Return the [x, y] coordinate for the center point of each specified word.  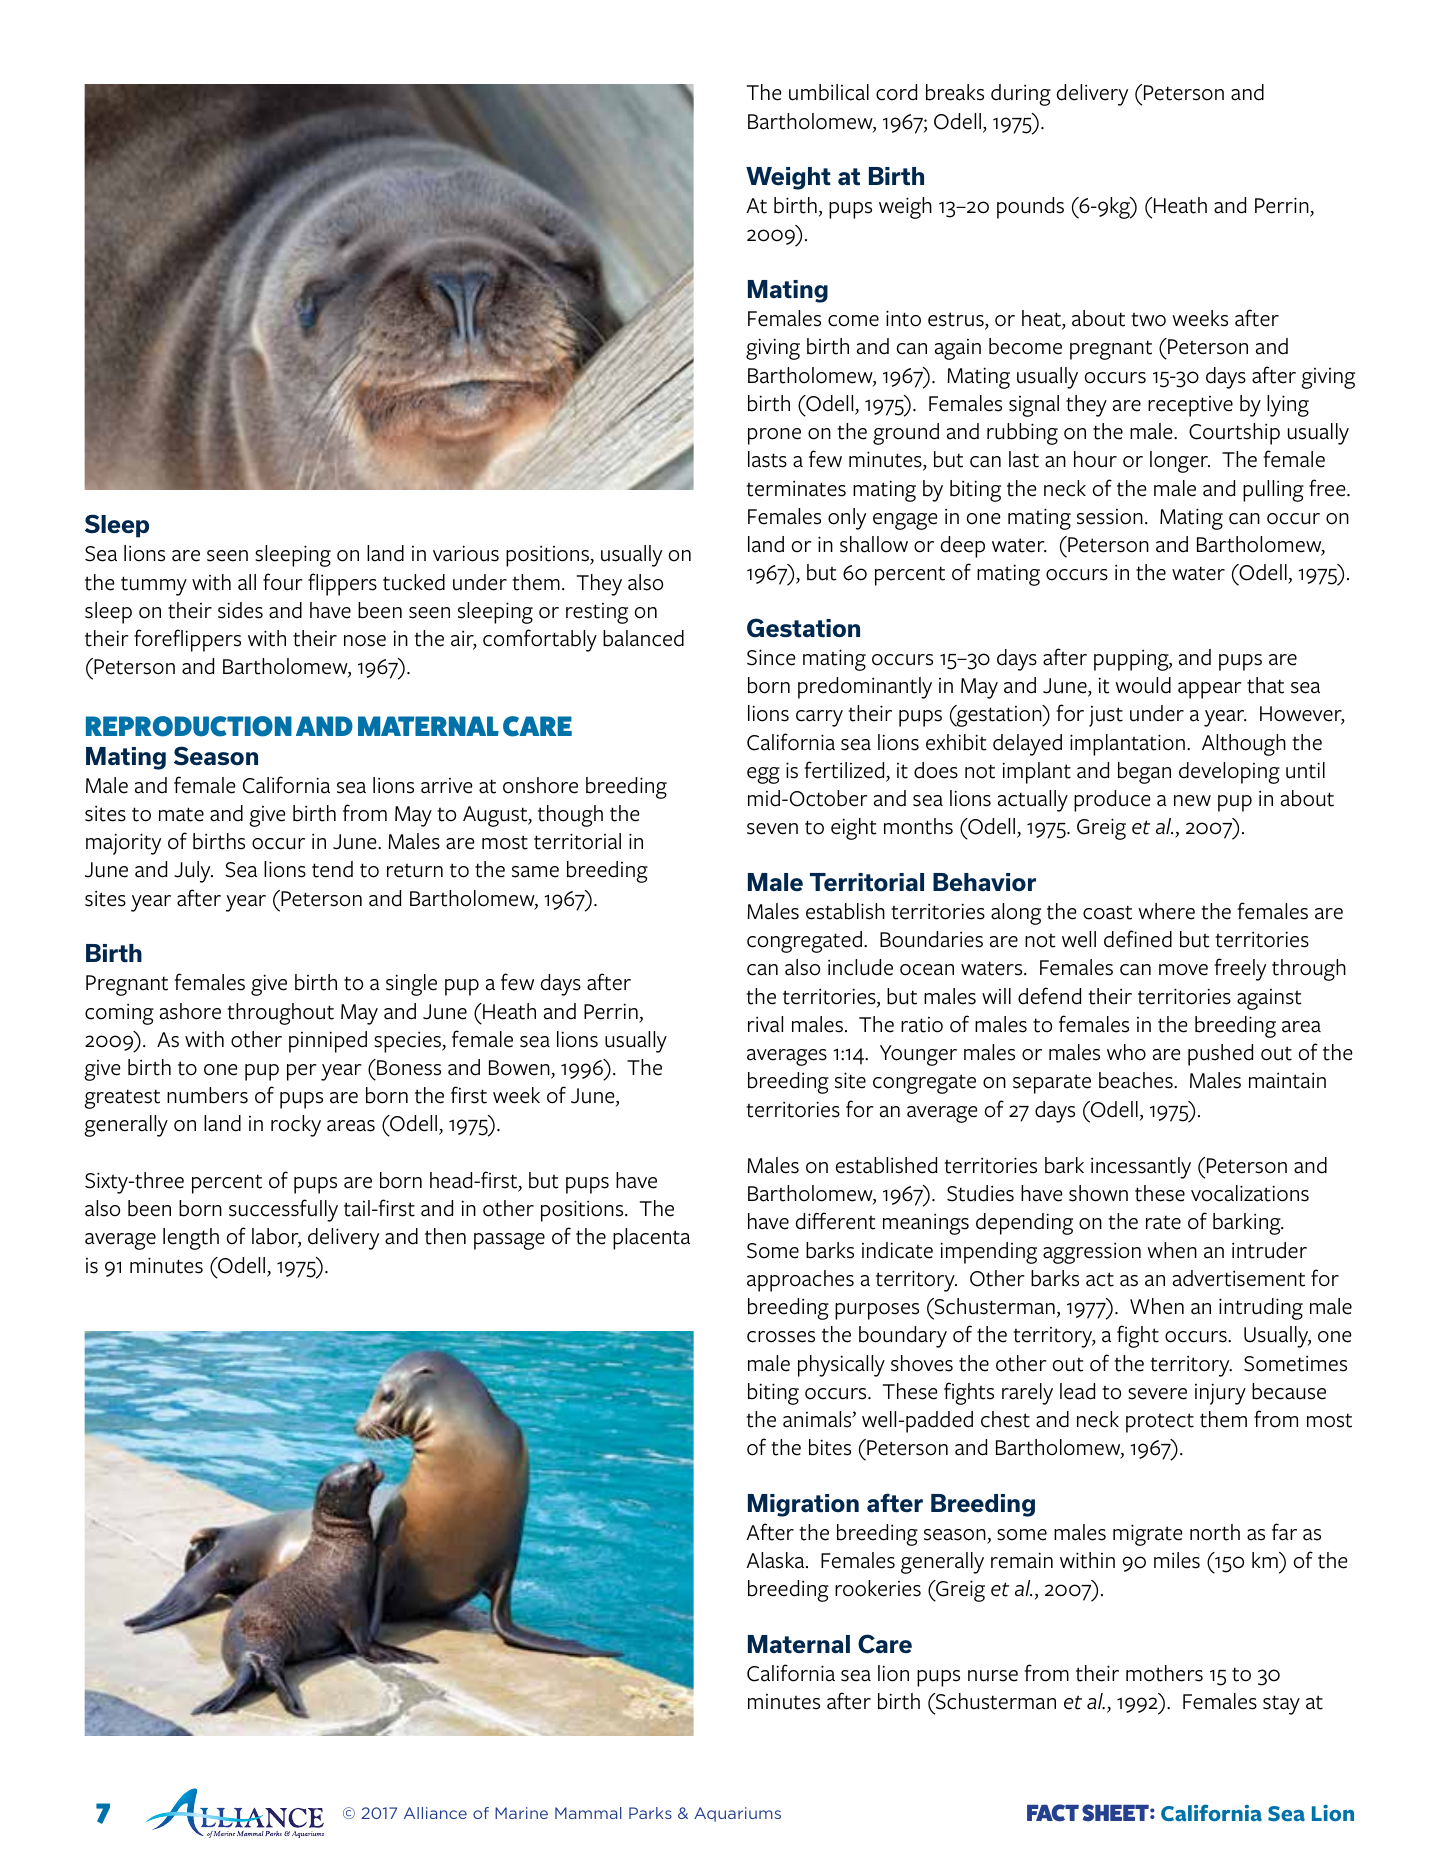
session [1110, 517]
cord [896, 92]
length [191, 1239]
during [1021, 95]
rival [765, 1024]
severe [1157, 1394]
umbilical [829, 92]
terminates [796, 488]
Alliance [435, 1813]
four [283, 582]
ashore [190, 1011]
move [1183, 970]
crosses [781, 1337]
